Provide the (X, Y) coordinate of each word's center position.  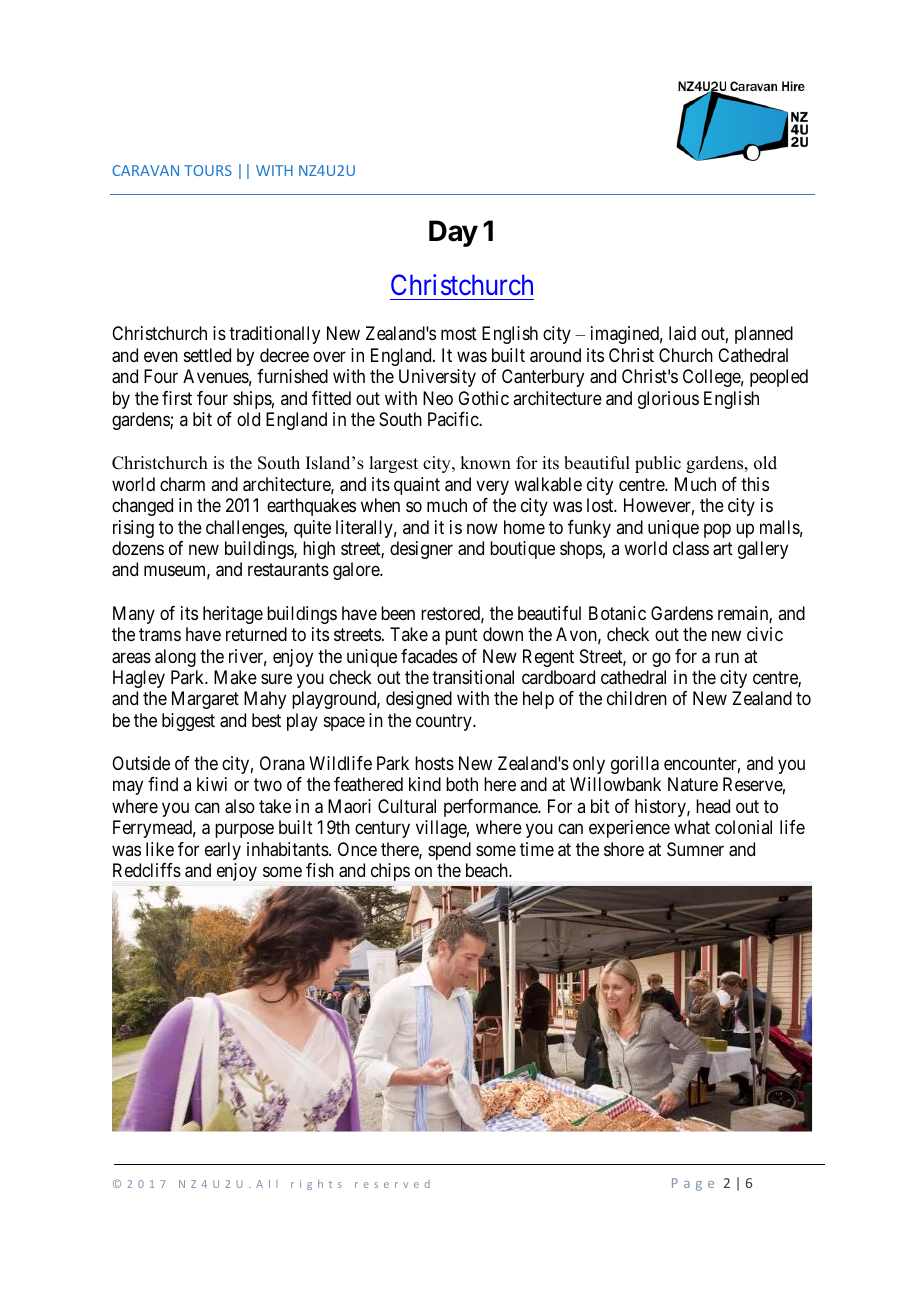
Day (453, 233)
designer (421, 550)
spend (449, 851)
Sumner (695, 849)
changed (142, 507)
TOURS (208, 170)
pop (717, 530)
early (223, 851)
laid (682, 333)
